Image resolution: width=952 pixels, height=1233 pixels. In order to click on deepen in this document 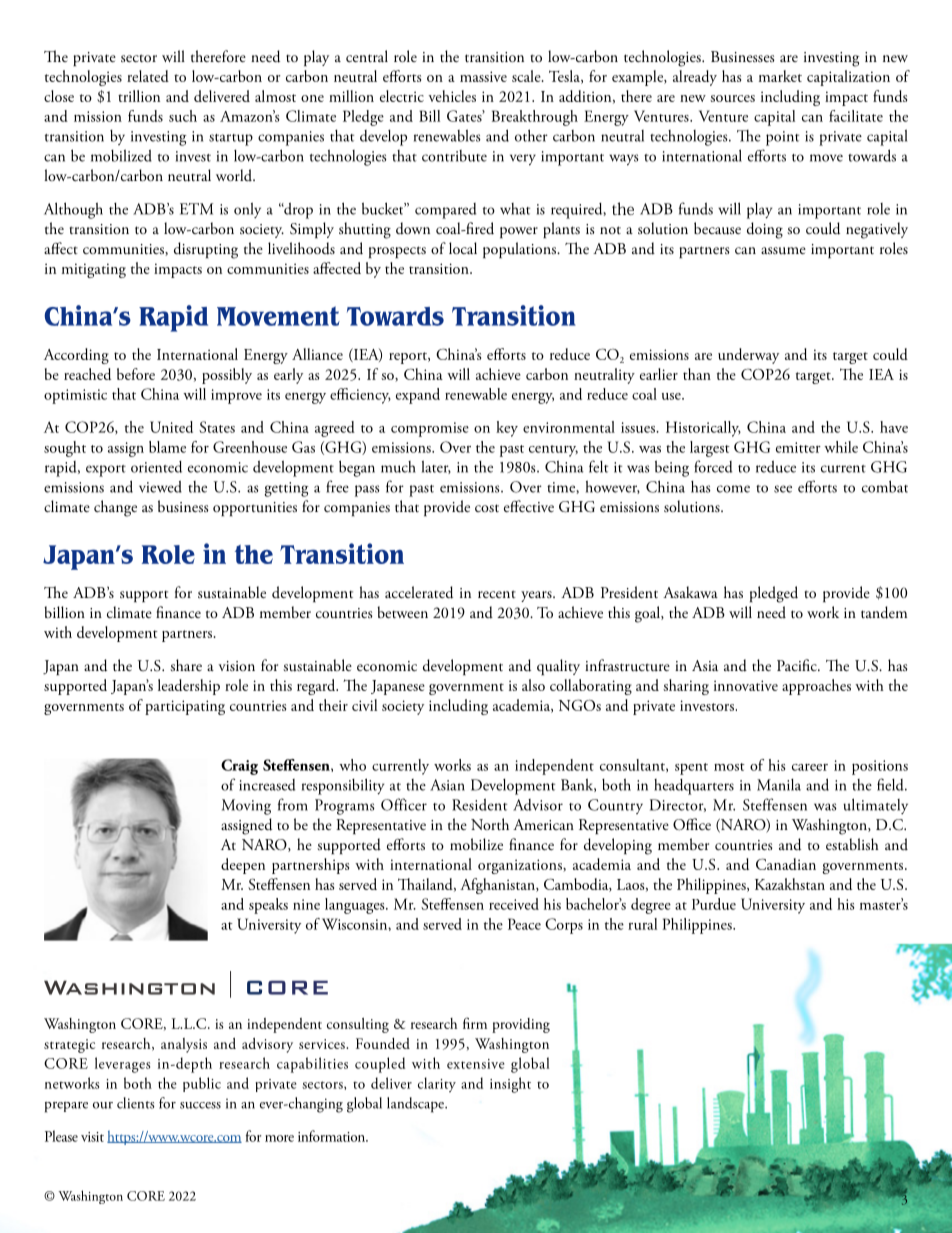, I will do `click(243, 866)`.
